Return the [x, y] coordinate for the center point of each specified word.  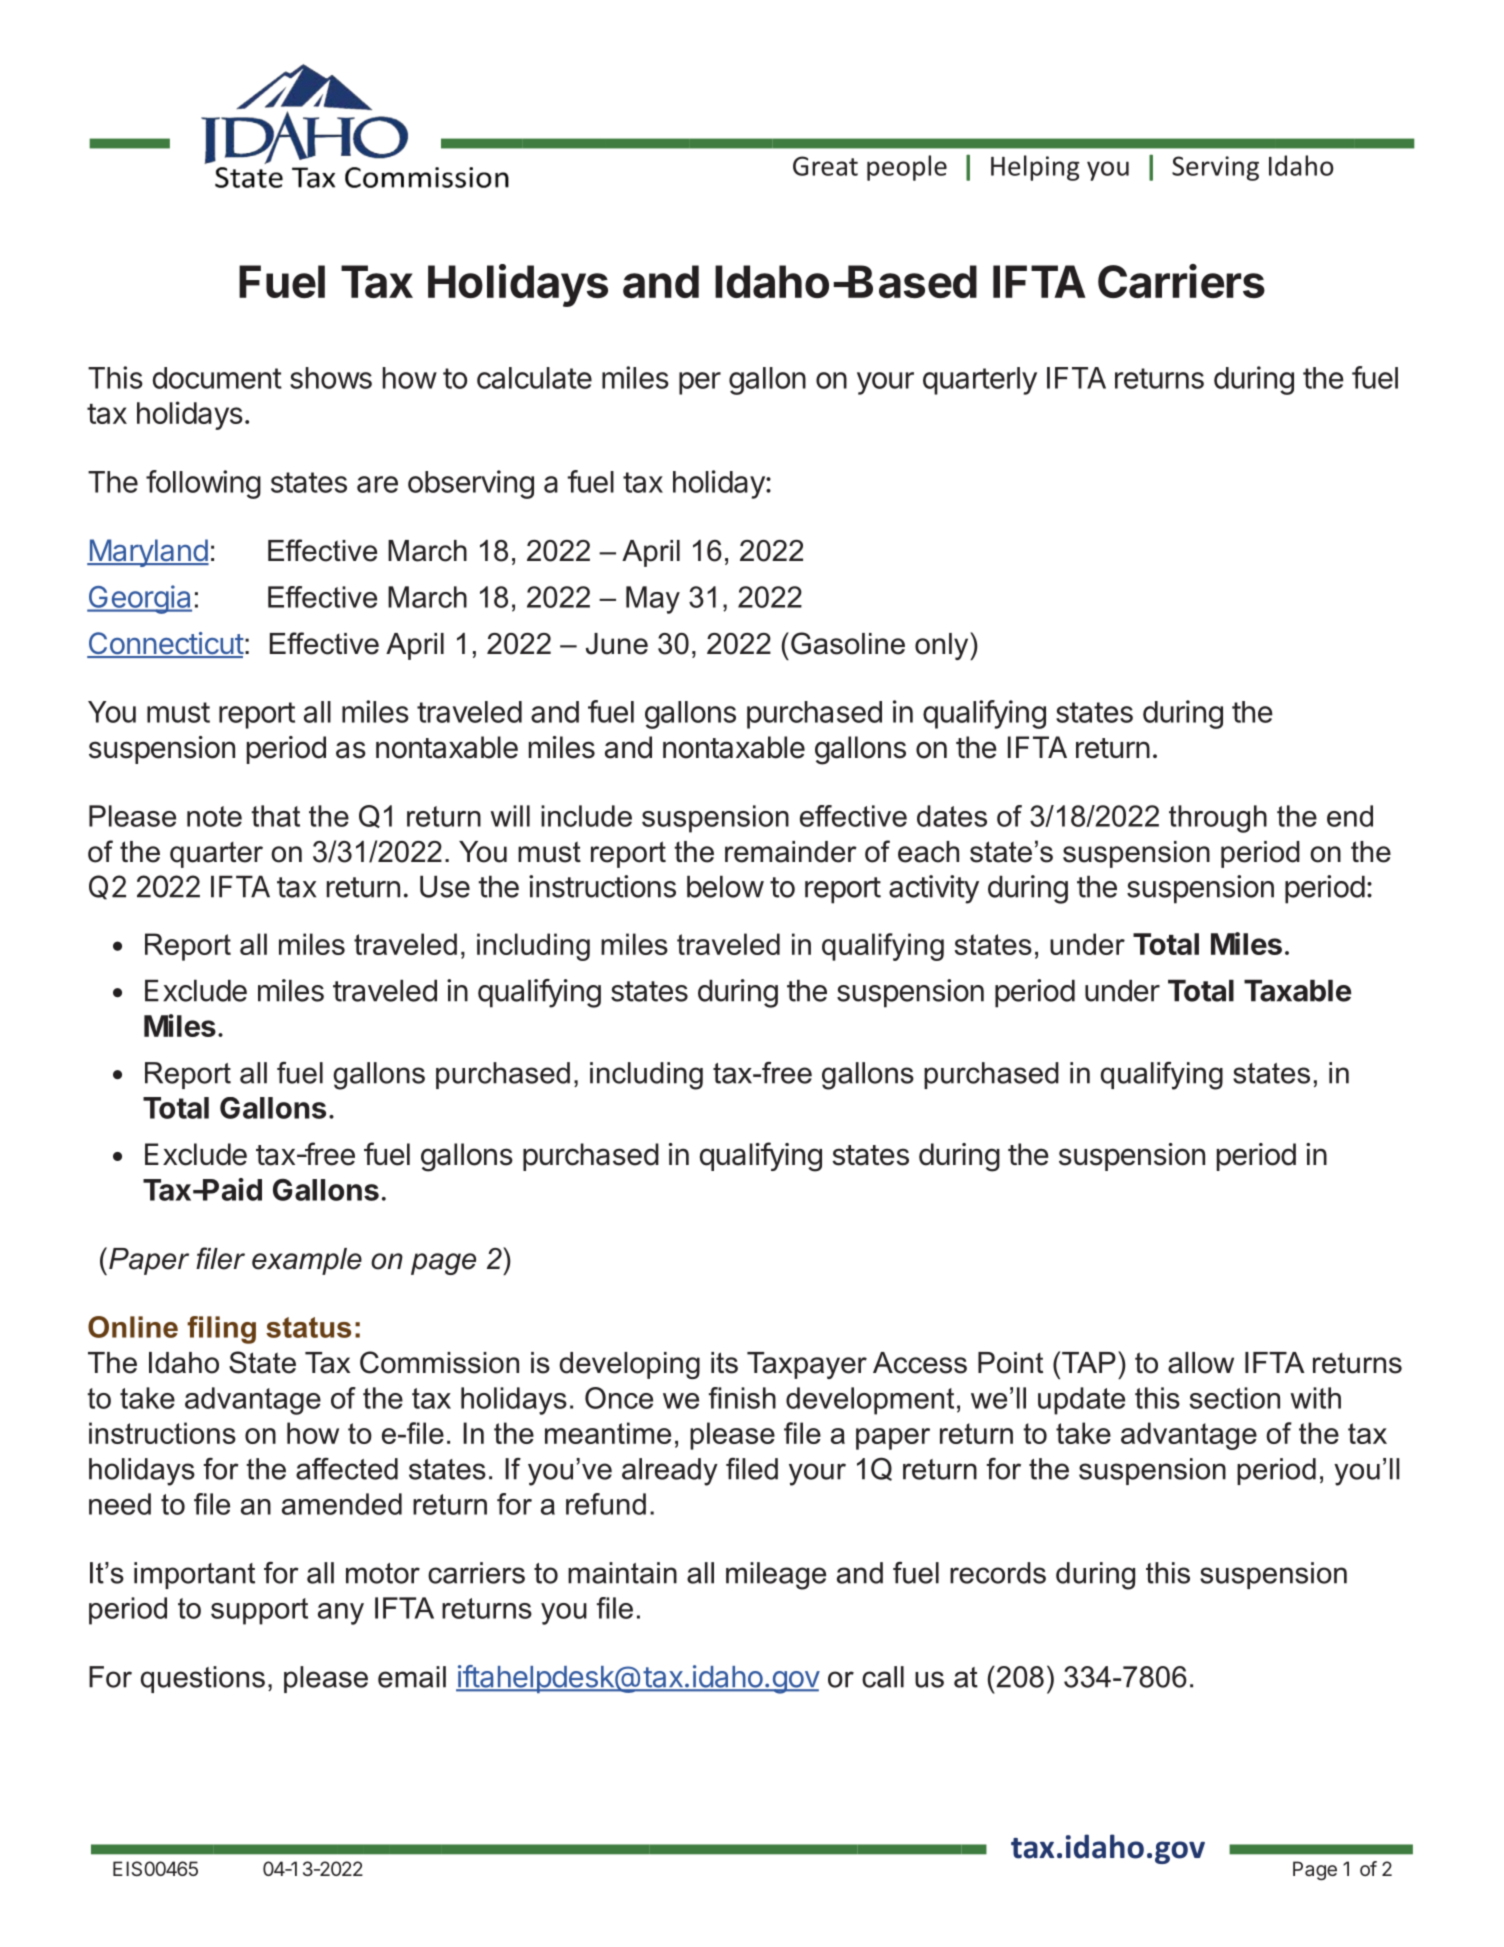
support [259, 1611]
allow [1201, 1363]
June [617, 644]
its [724, 1363]
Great [825, 166]
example [307, 1261]
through [1218, 819]
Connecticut [165, 644]
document [217, 378]
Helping [1035, 168]
